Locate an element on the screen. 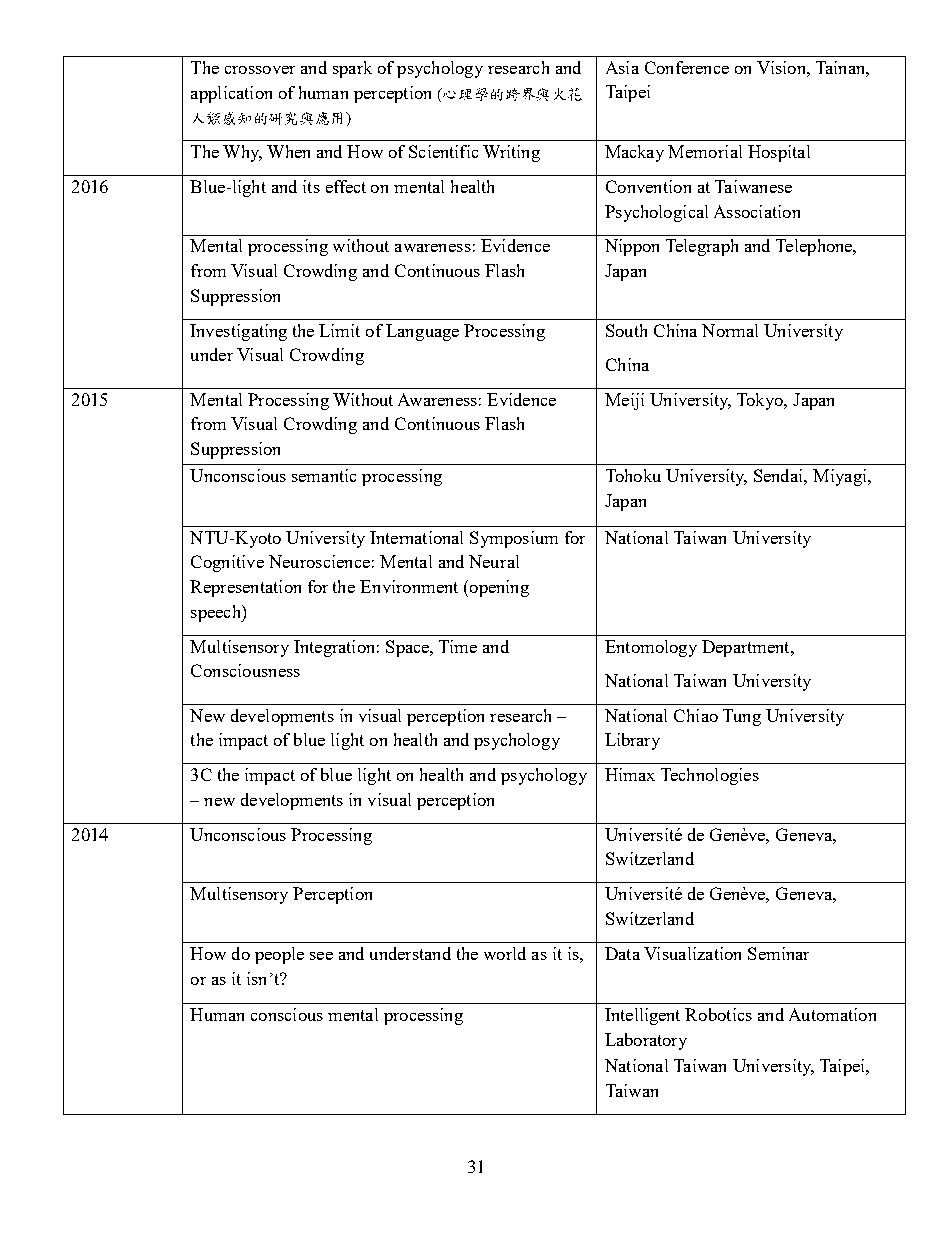 Image resolution: width=952 pixels, height=1233 pixels. Robotics is located at coordinates (718, 1014).
